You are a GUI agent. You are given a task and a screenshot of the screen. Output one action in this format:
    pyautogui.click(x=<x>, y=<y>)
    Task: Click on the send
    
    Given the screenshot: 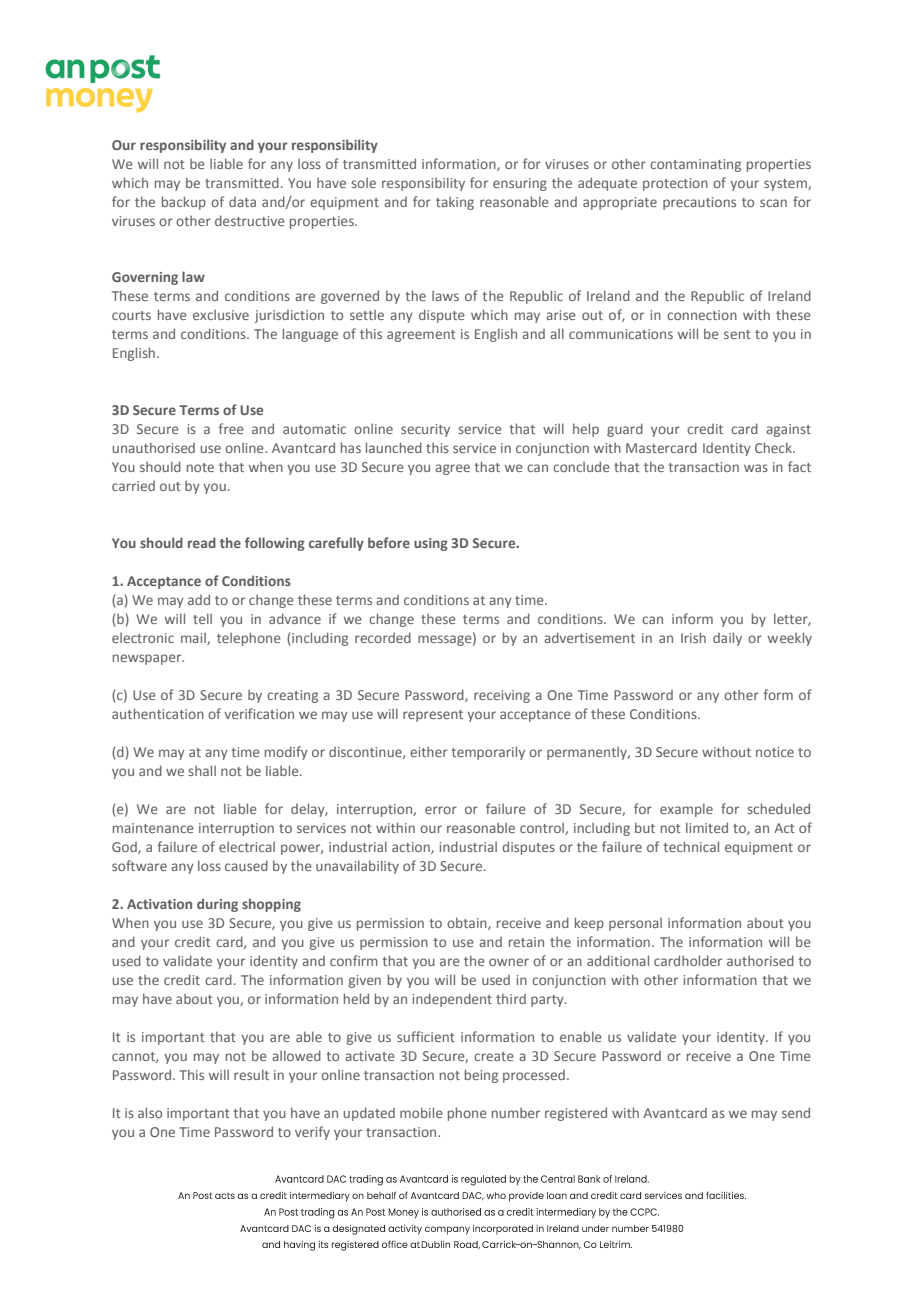 What is the action you would take?
    pyautogui.click(x=796, y=1112)
